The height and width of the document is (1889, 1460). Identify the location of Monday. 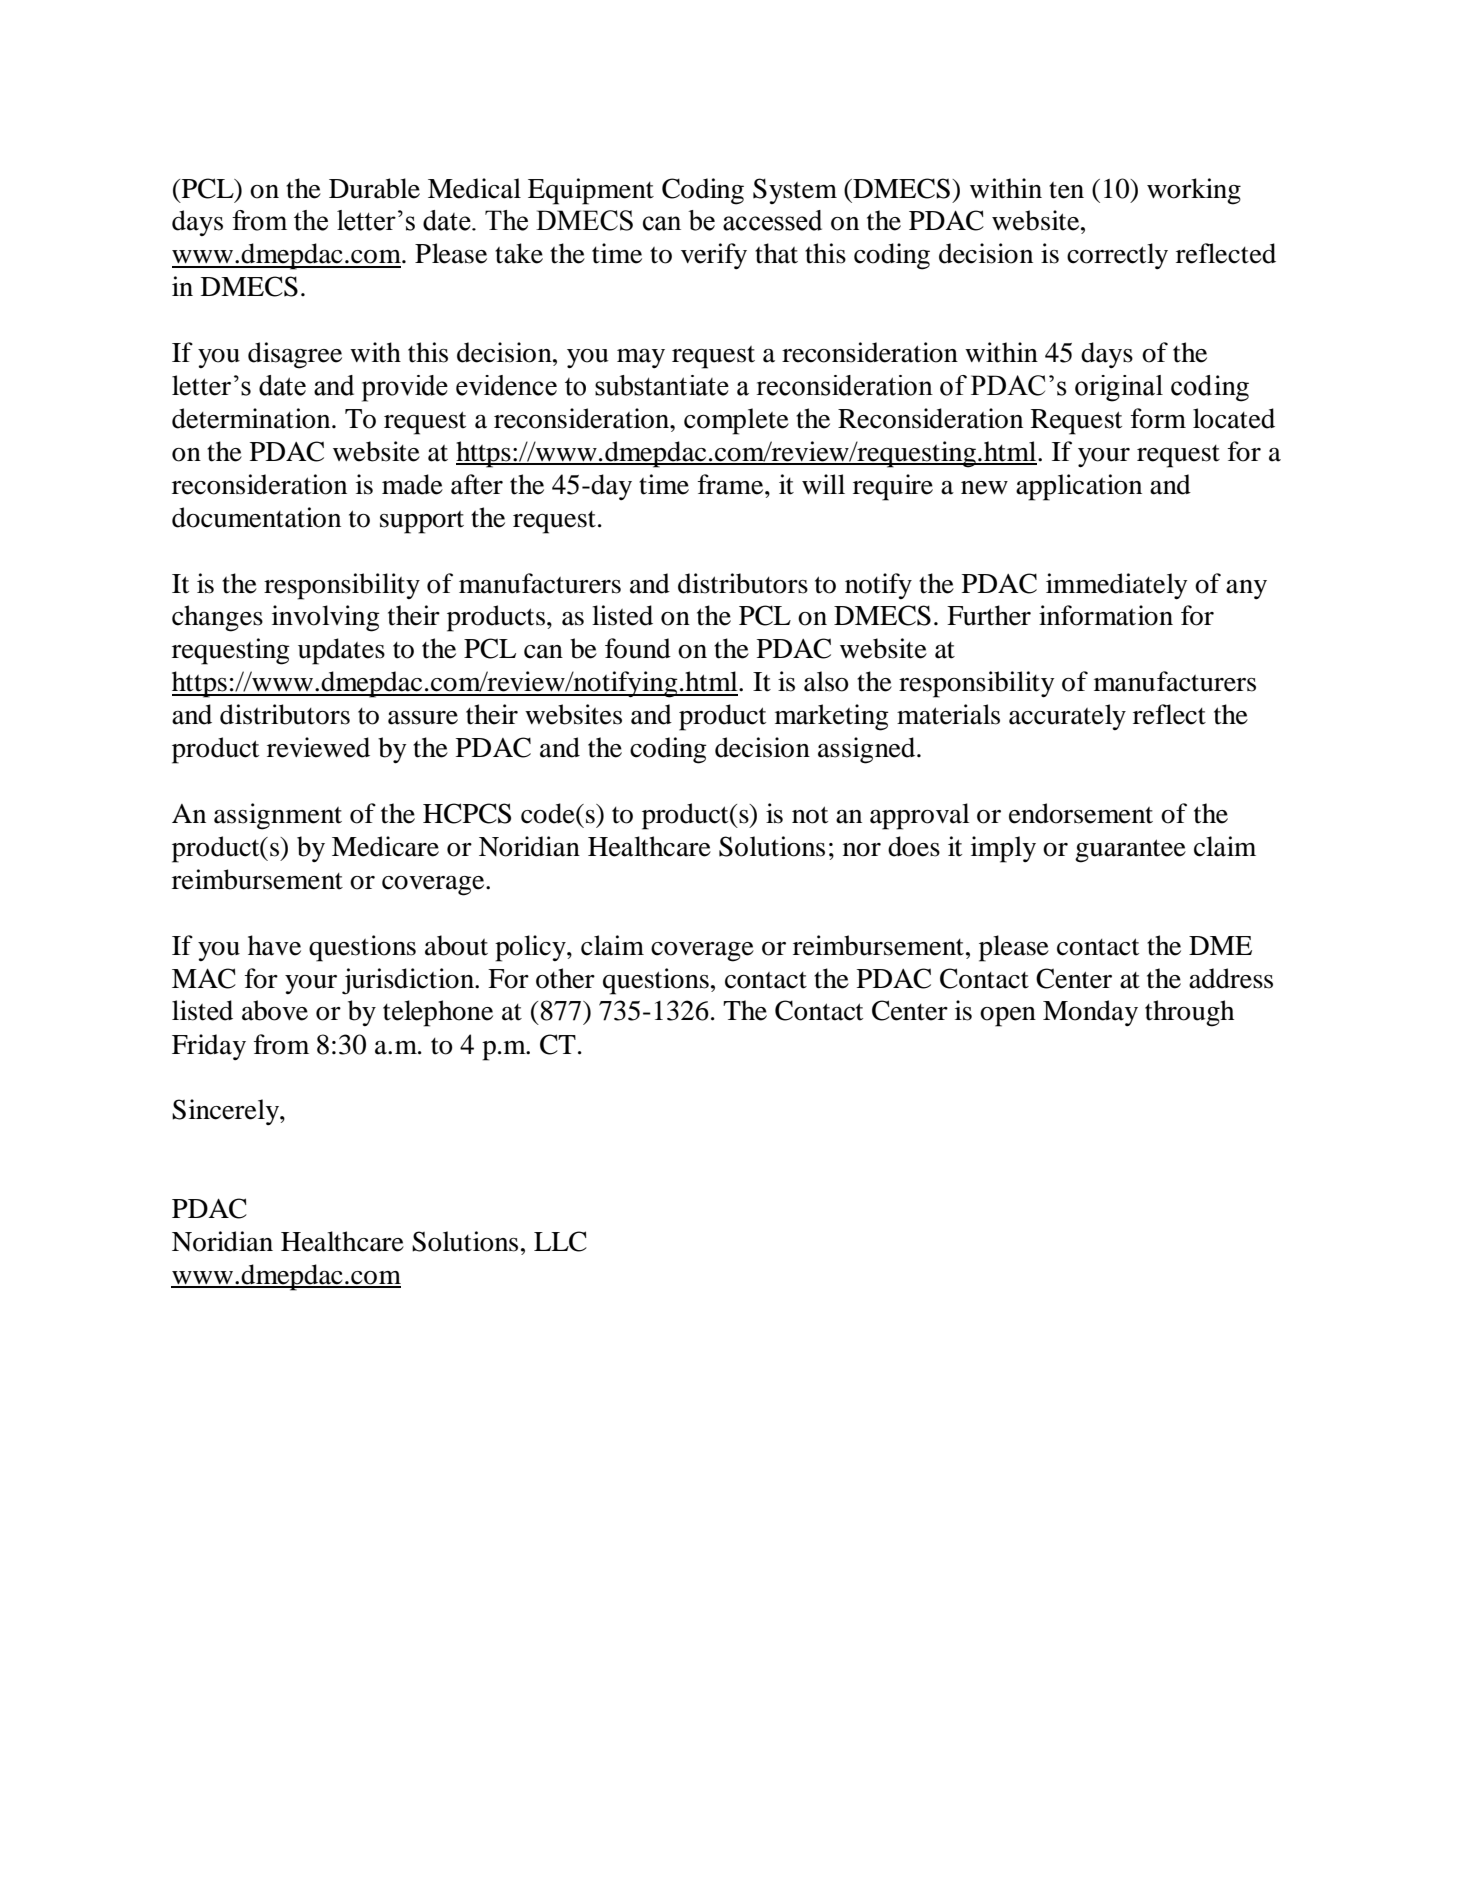
(1090, 1013).
